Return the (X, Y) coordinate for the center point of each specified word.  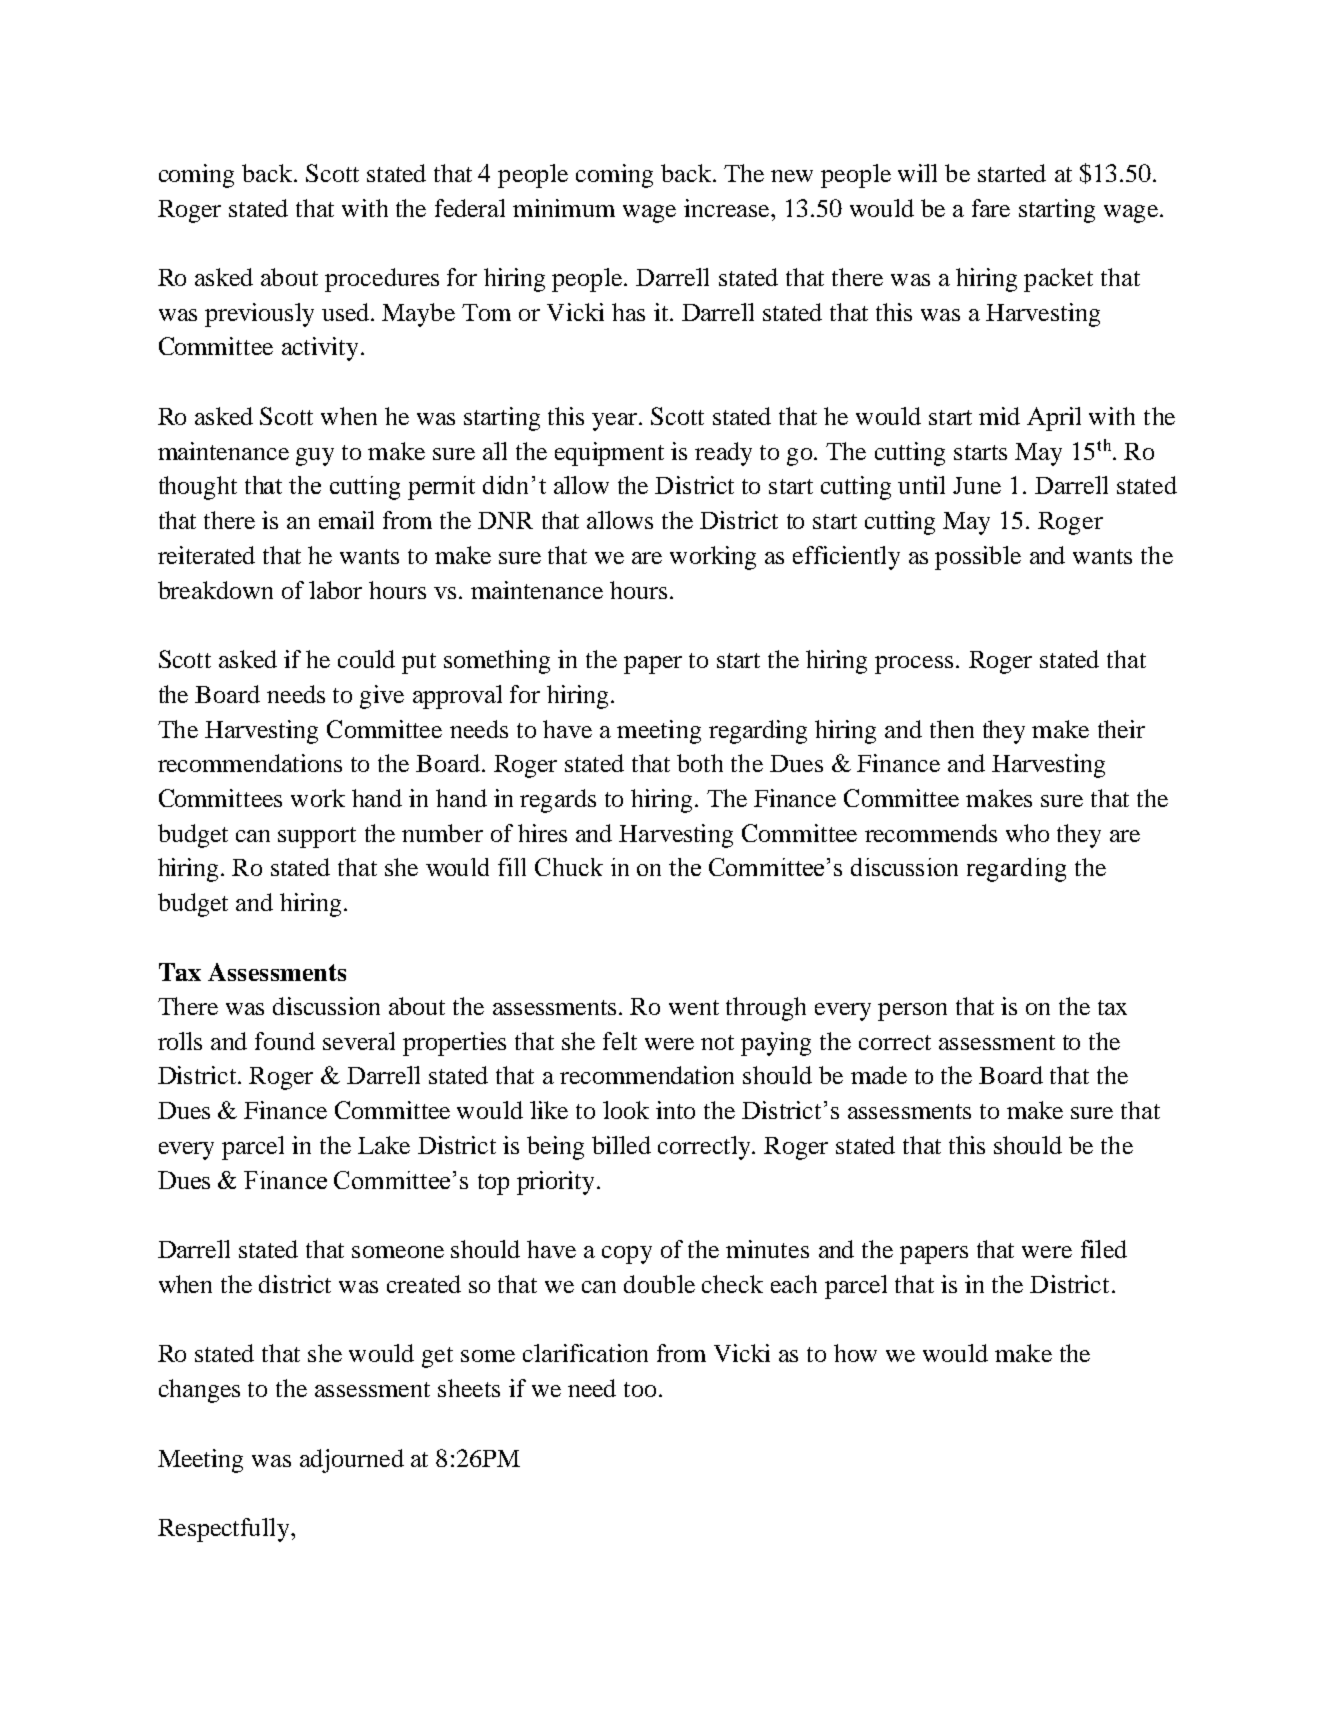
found (285, 1041)
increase (728, 208)
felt (620, 1041)
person (912, 1012)
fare (991, 208)
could (366, 659)
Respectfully (225, 1530)
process (914, 665)
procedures (382, 280)
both (700, 763)
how (855, 1353)
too (640, 1389)
